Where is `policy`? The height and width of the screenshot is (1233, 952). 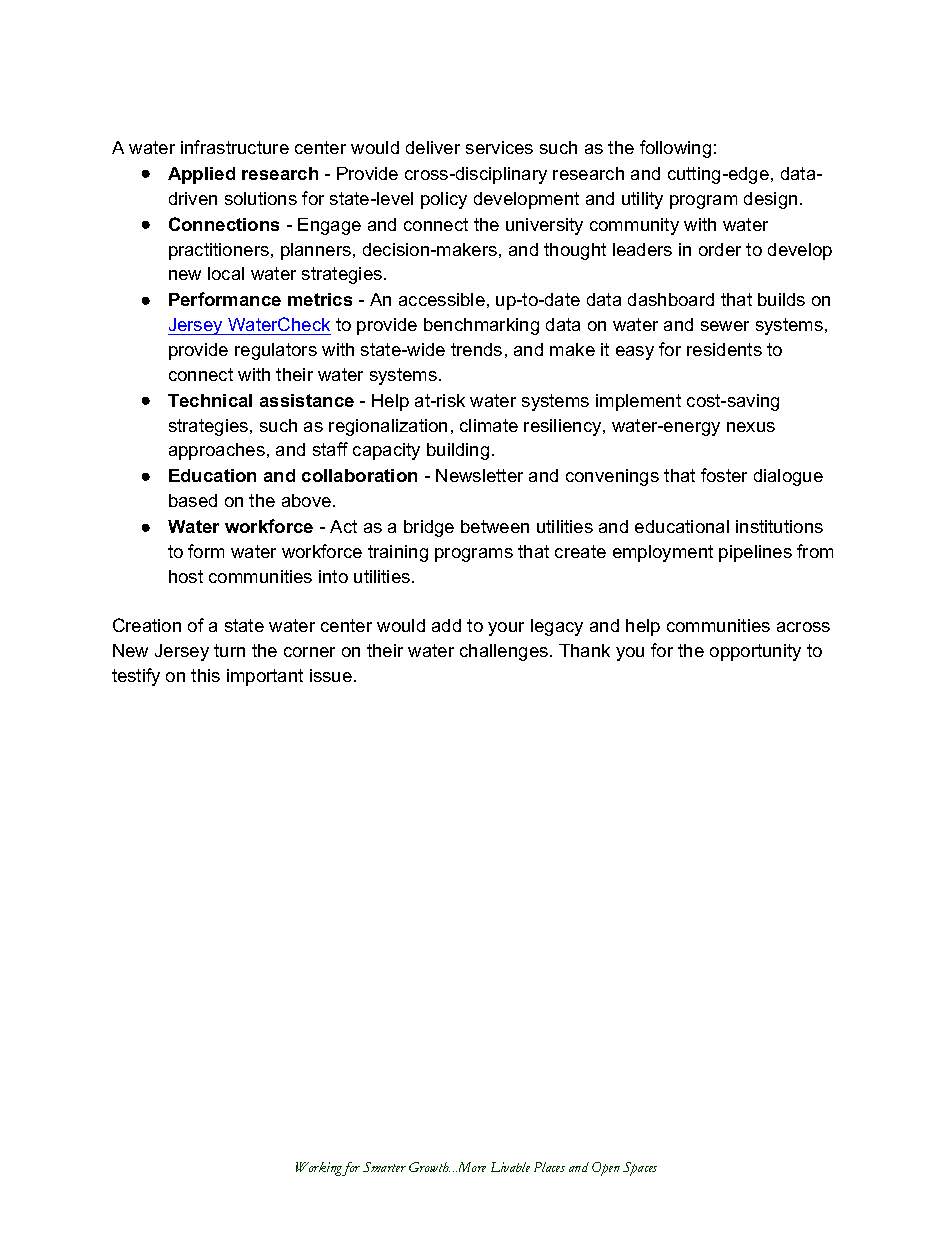
policy is located at coordinates (444, 200).
